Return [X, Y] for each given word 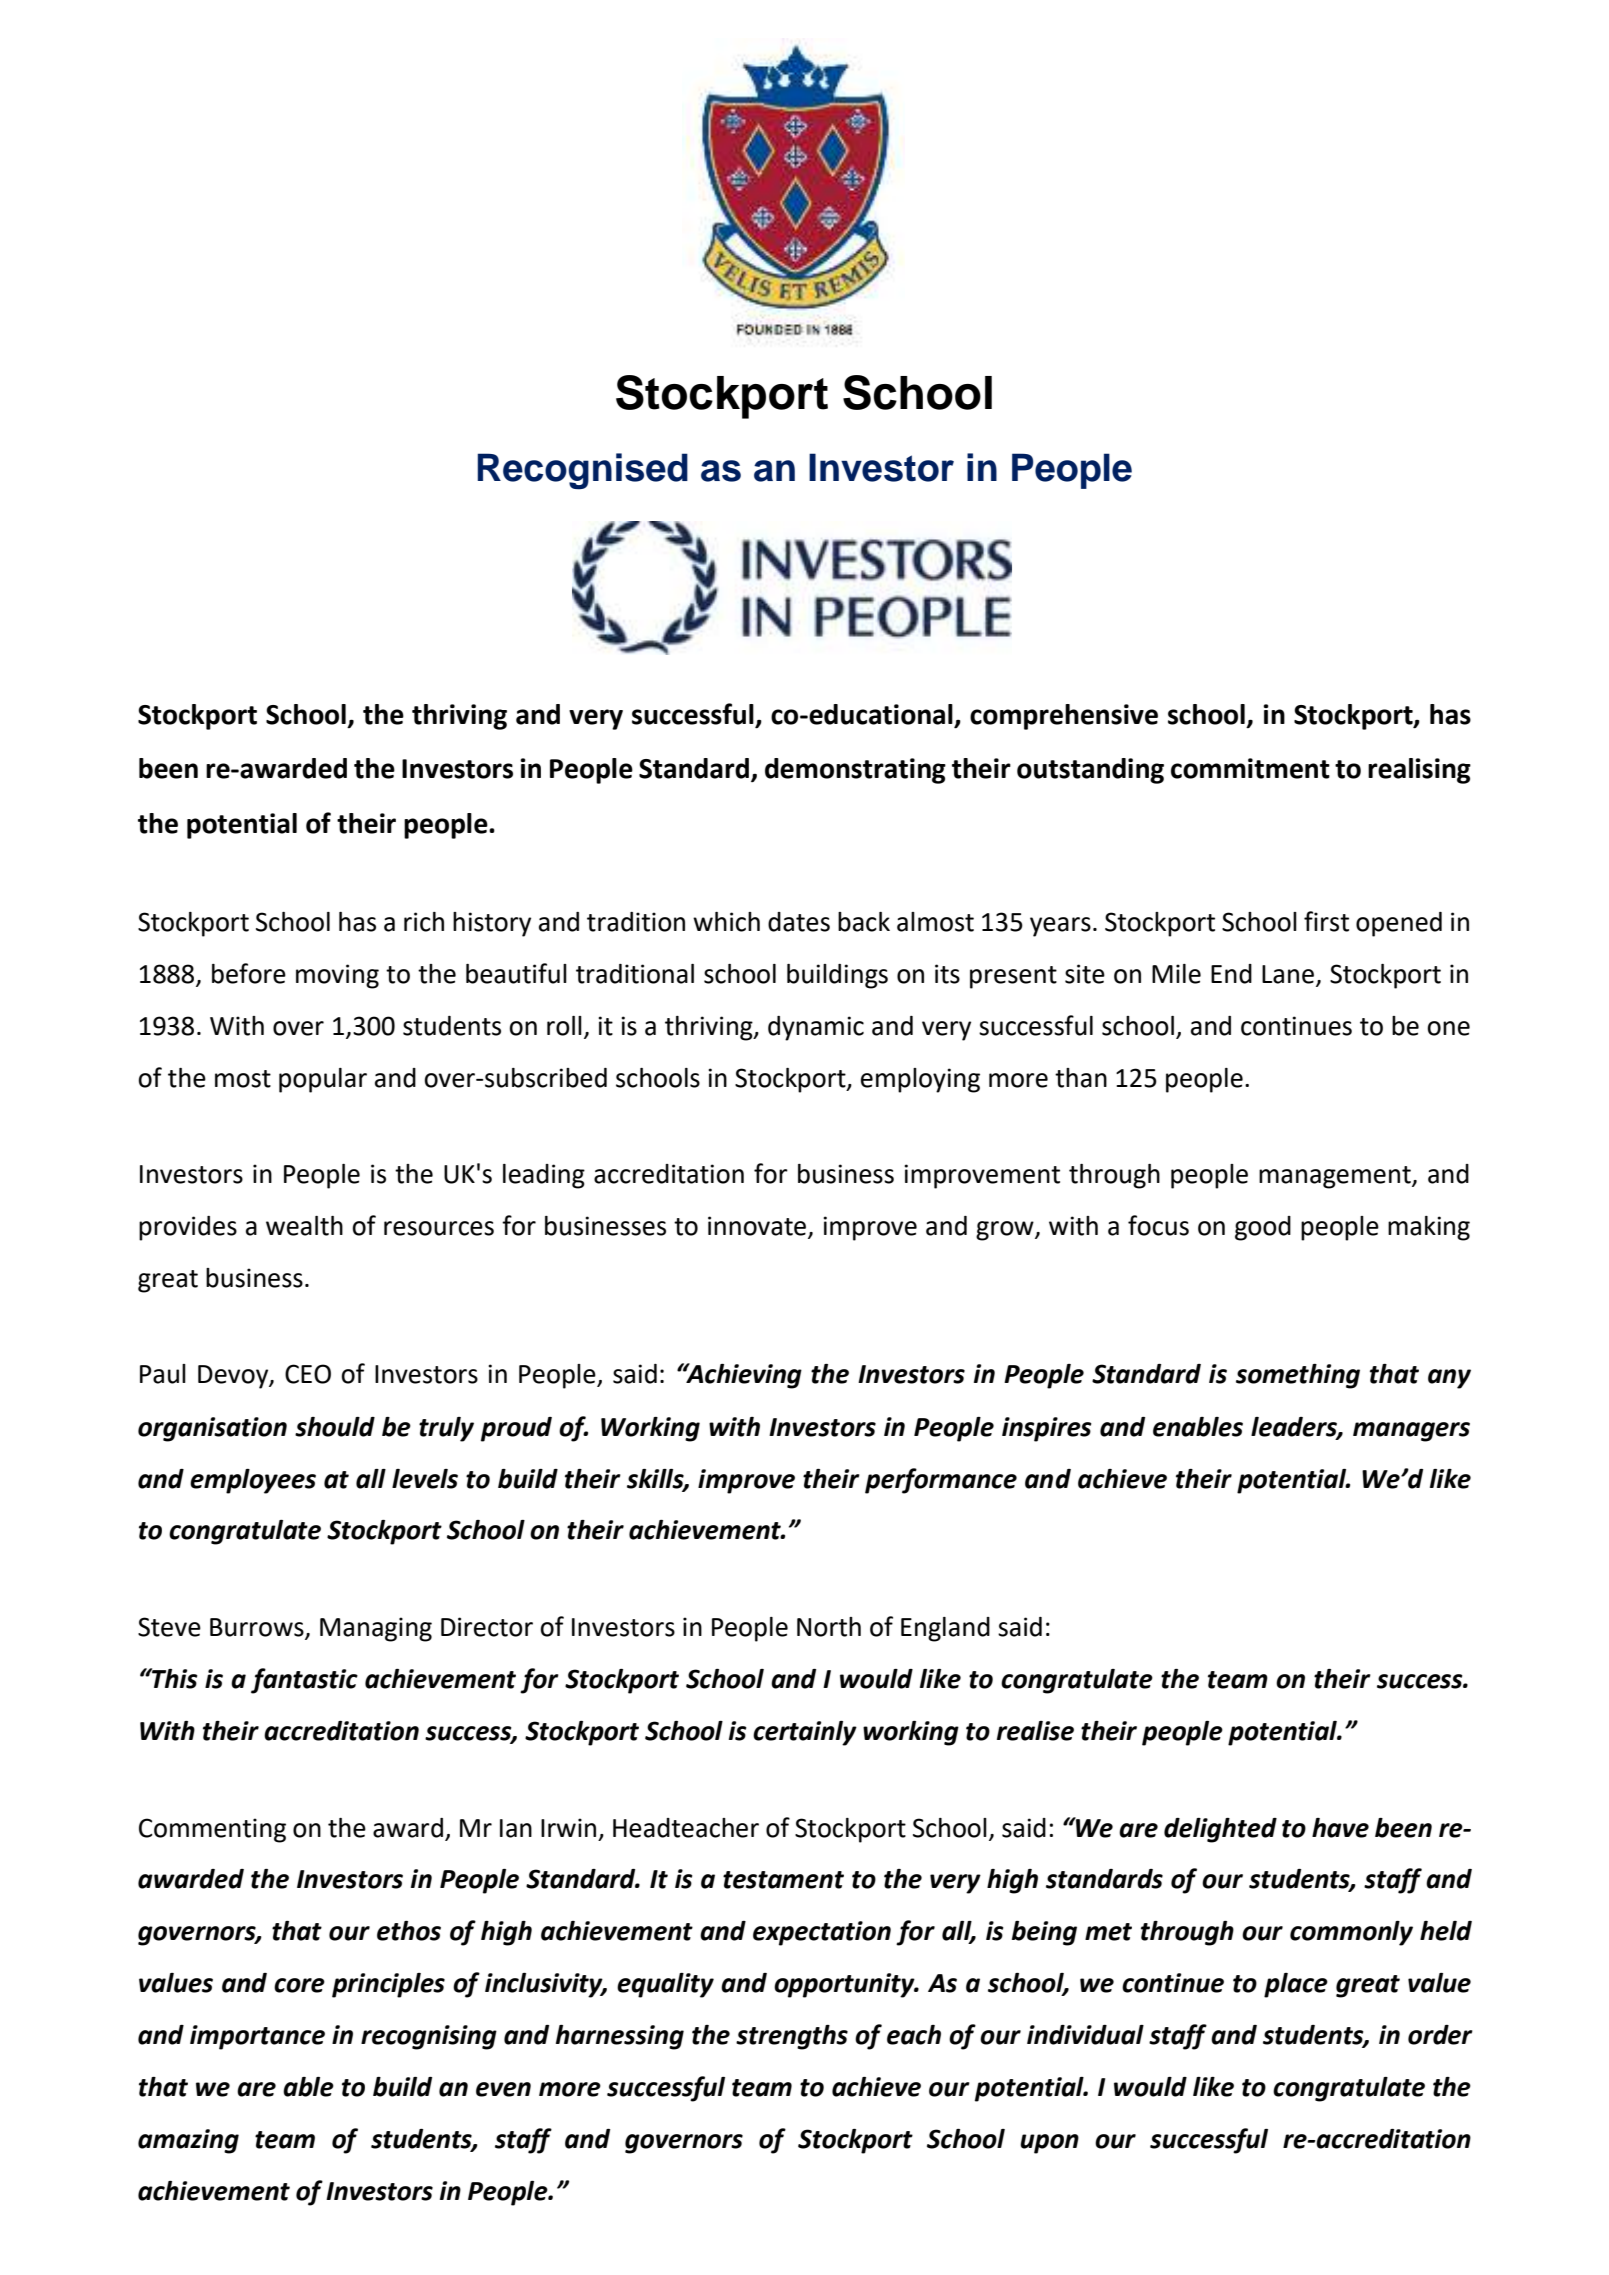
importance [257, 2037]
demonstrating [855, 771]
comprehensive [1064, 717]
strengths [792, 2037]
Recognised [582, 471]
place [1296, 1985]
